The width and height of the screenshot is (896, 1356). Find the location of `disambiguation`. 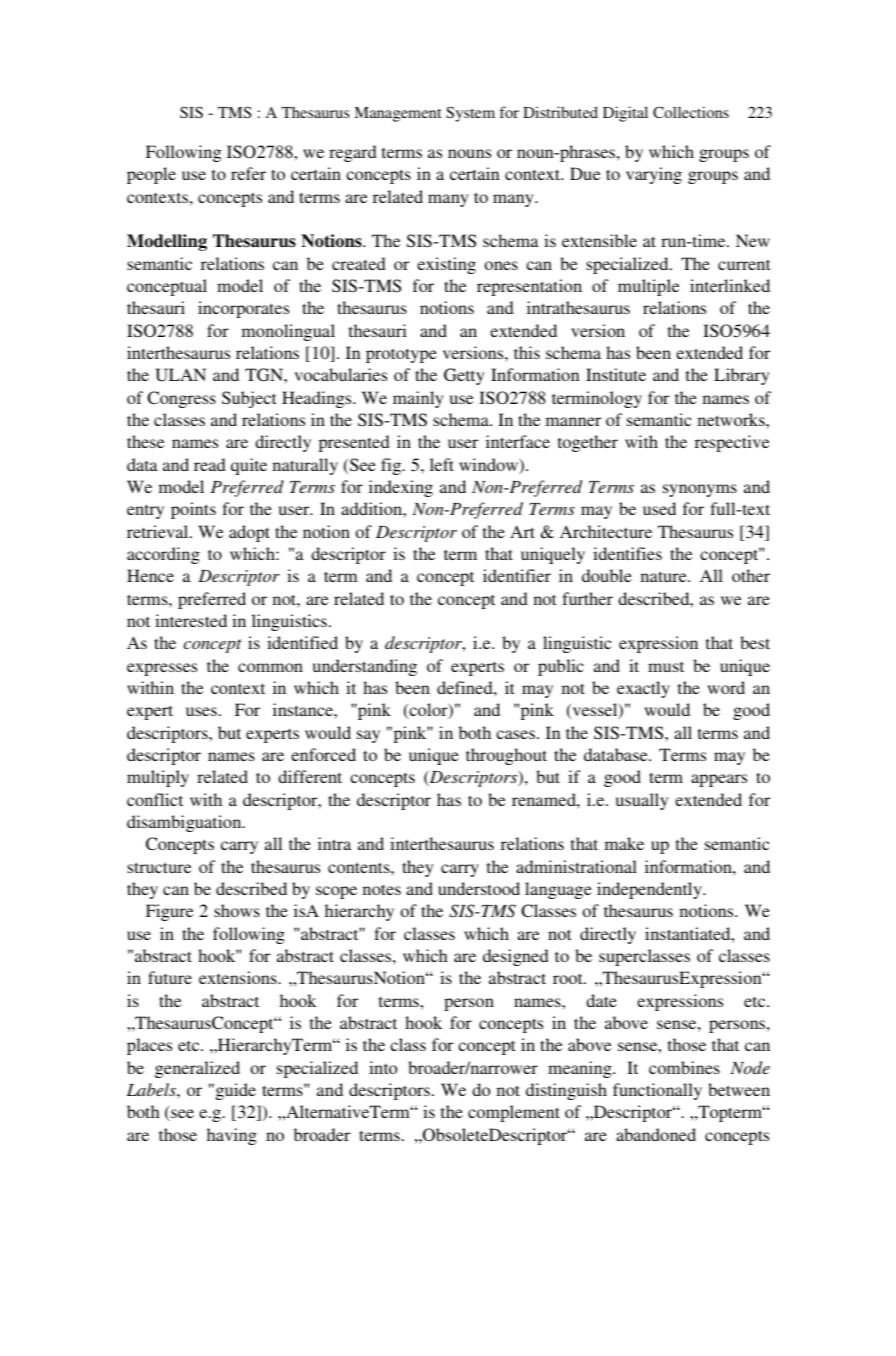

disambiguation is located at coordinates (185, 823).
